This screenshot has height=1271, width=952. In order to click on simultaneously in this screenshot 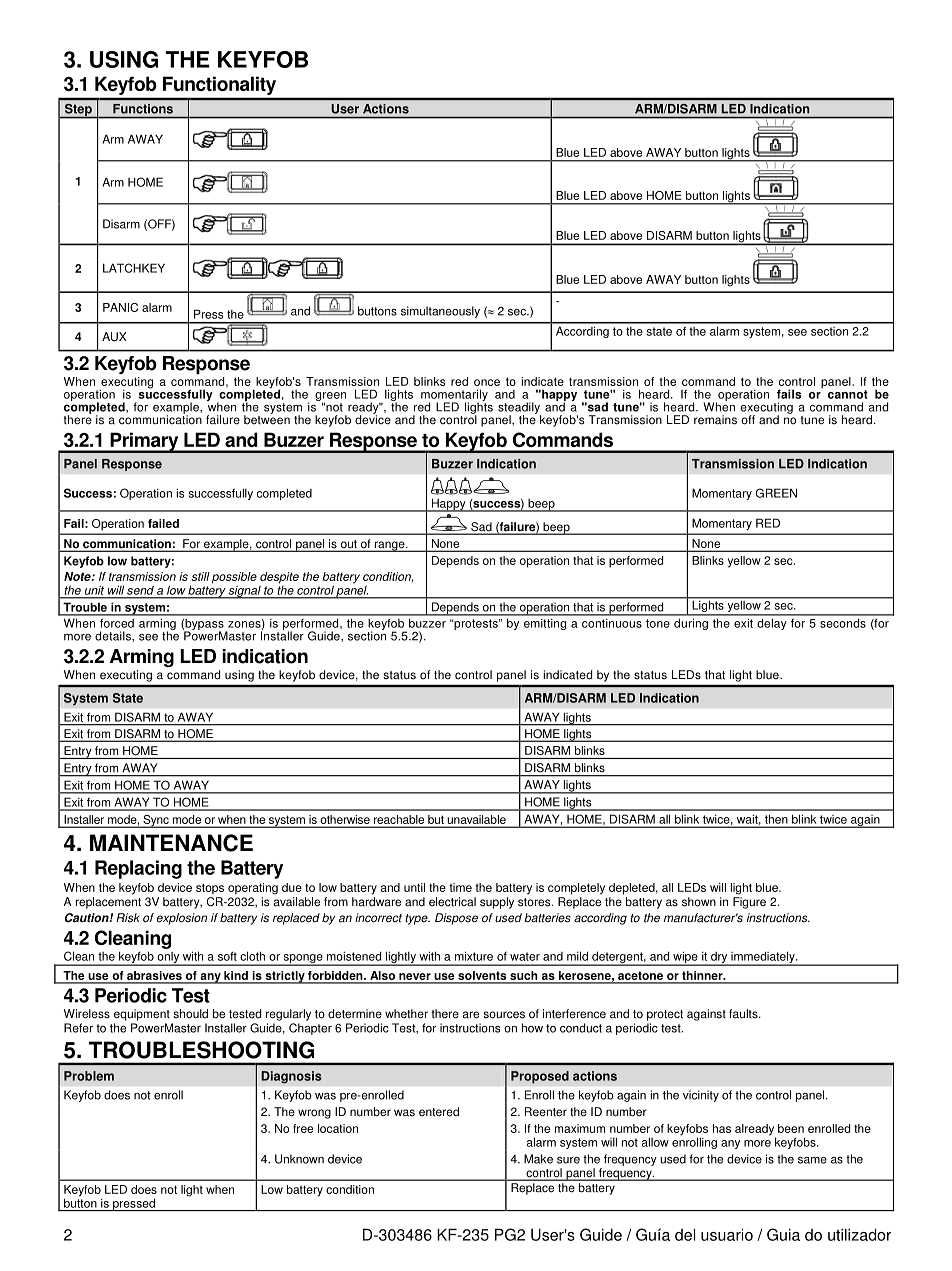, I will do `click(440, 312)`.
